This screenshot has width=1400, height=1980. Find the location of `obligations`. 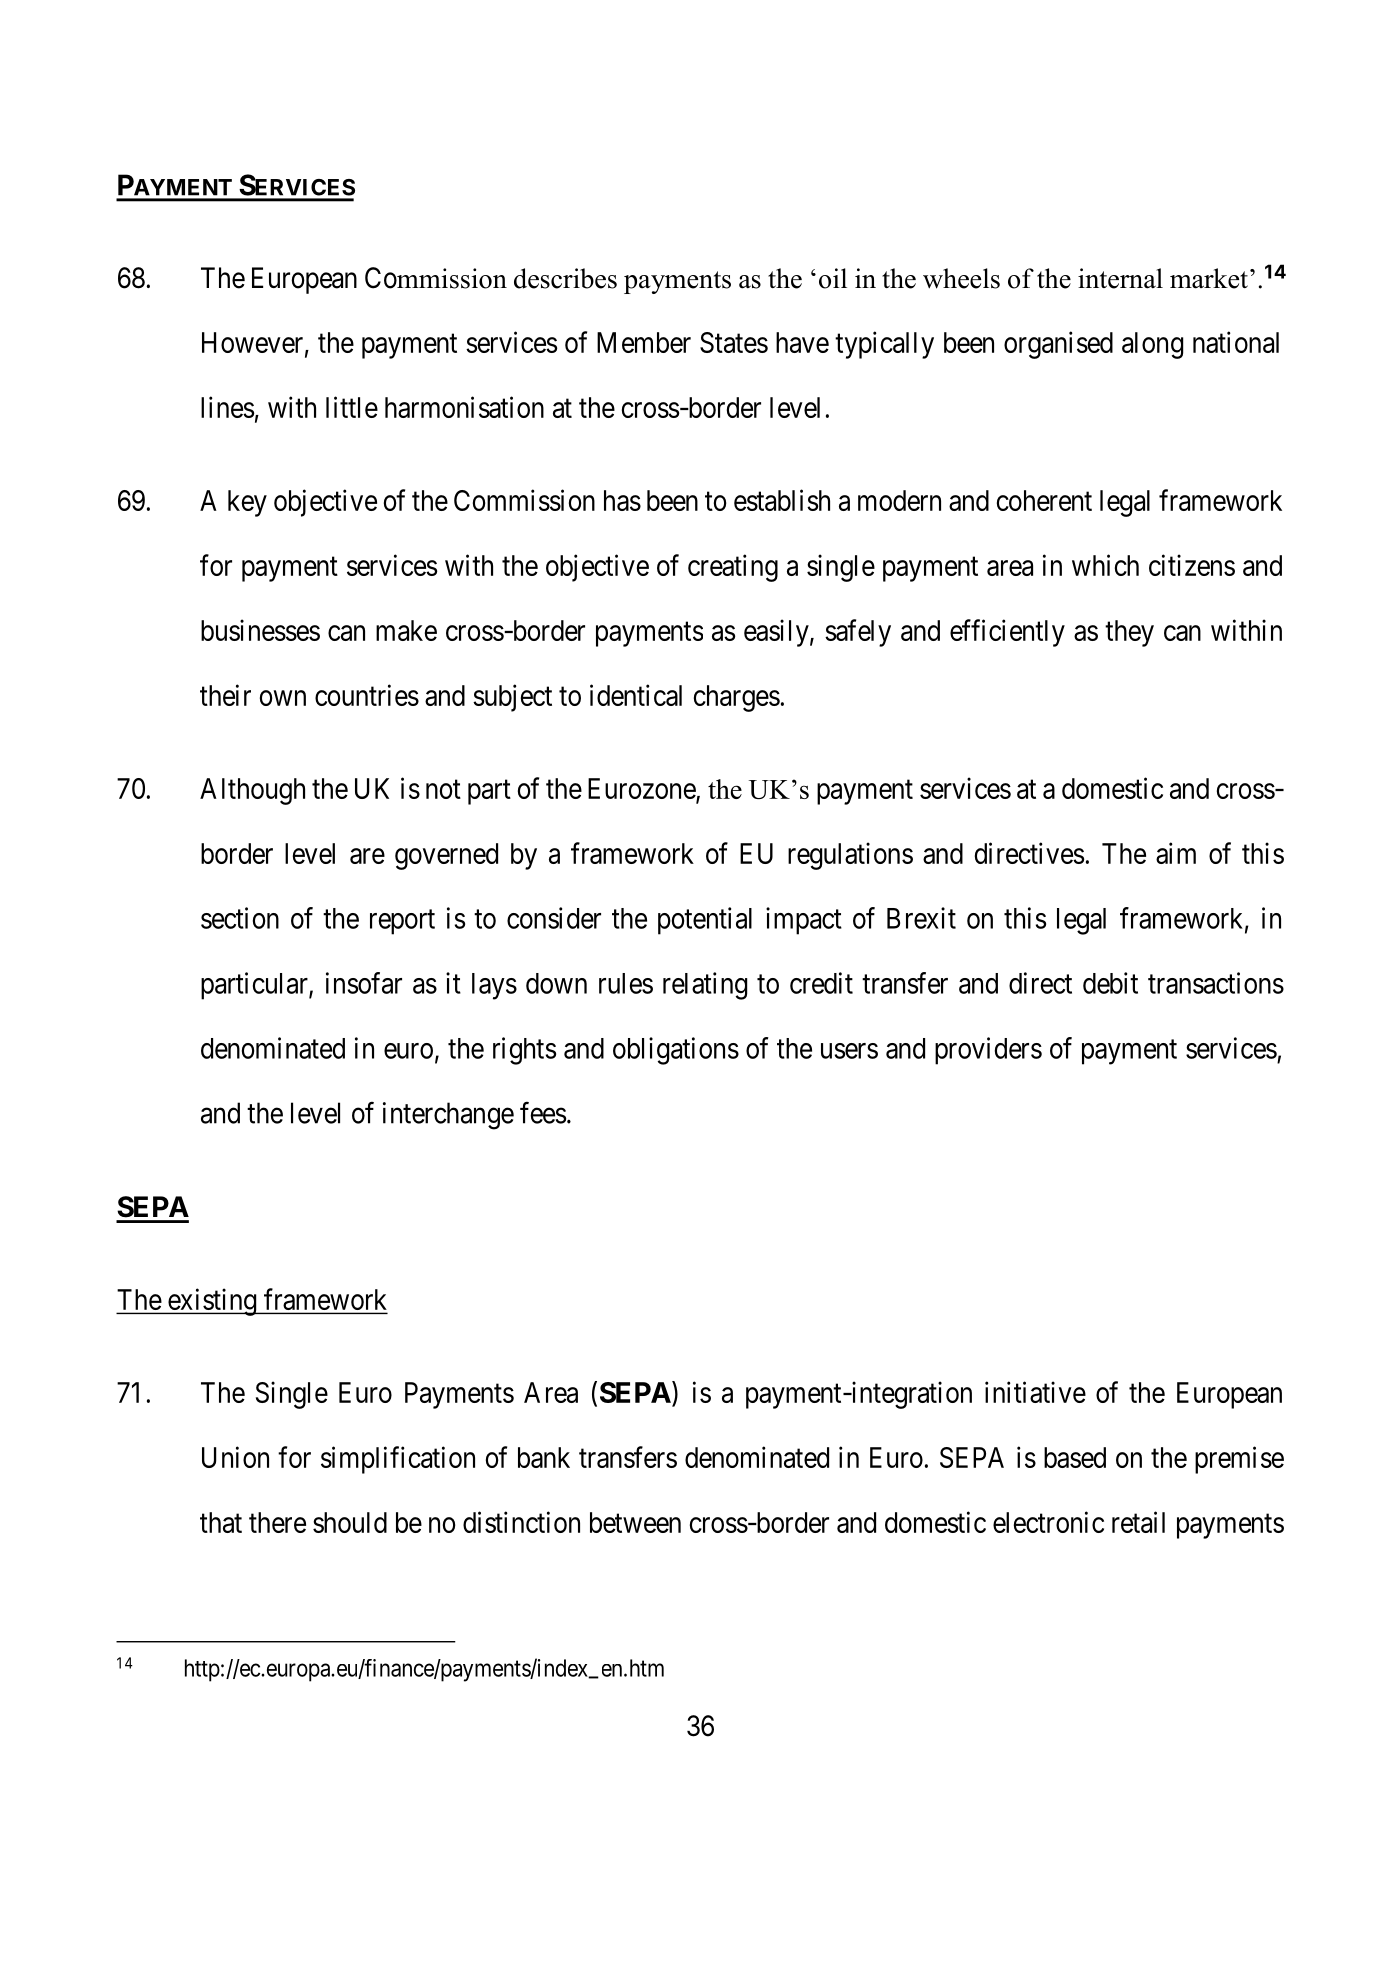

obligations is located at coordinates (676, 1051).
